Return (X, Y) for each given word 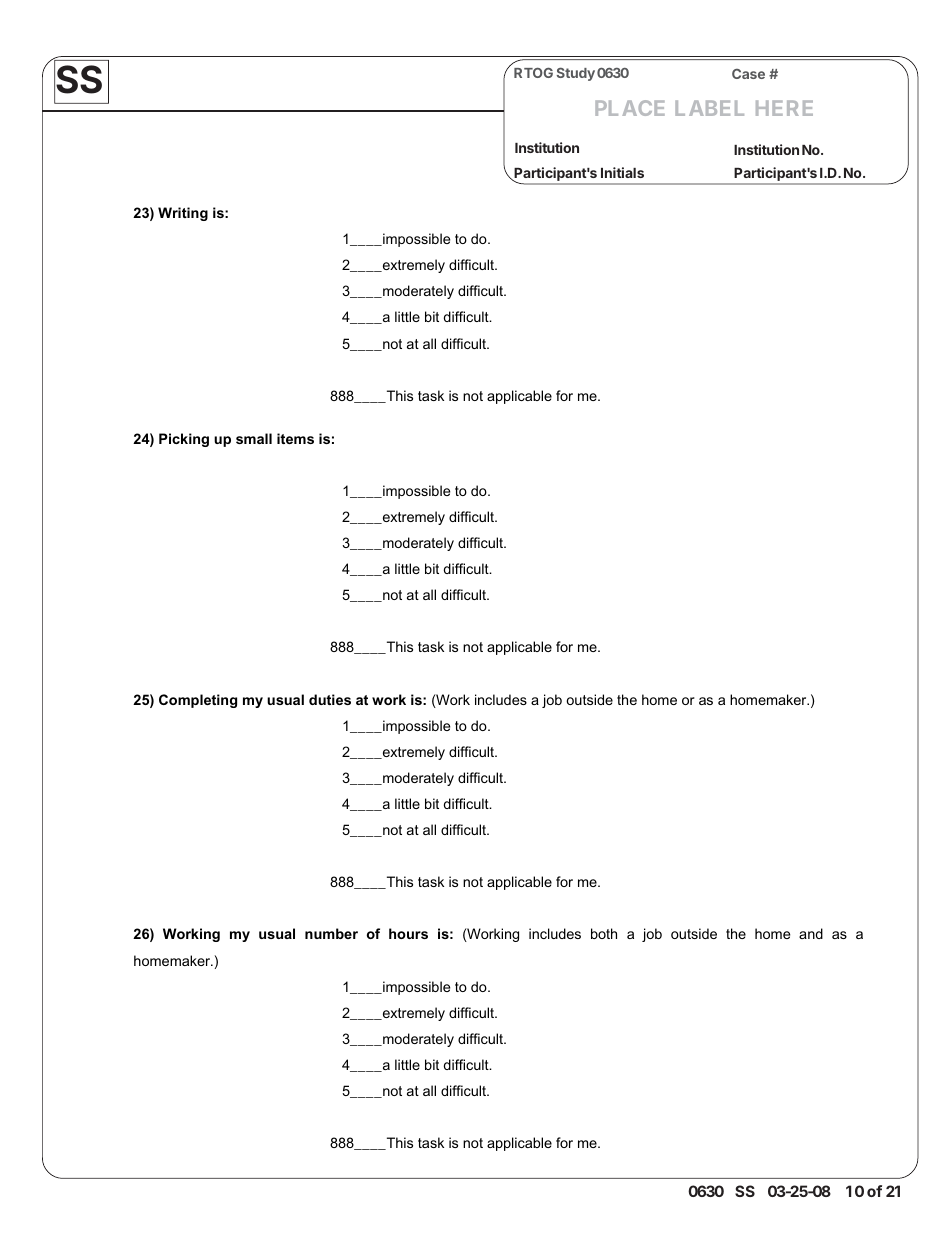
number (331, 933)
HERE (784, 108)
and (811, 933)
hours (408, 933)
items (295, 438)
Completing (198, 701)
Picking (184, 440)
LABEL (709, 108)
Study (576, 74)
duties (330, 699)
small (254, 438)
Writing (183, 214)
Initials (622, 172)
